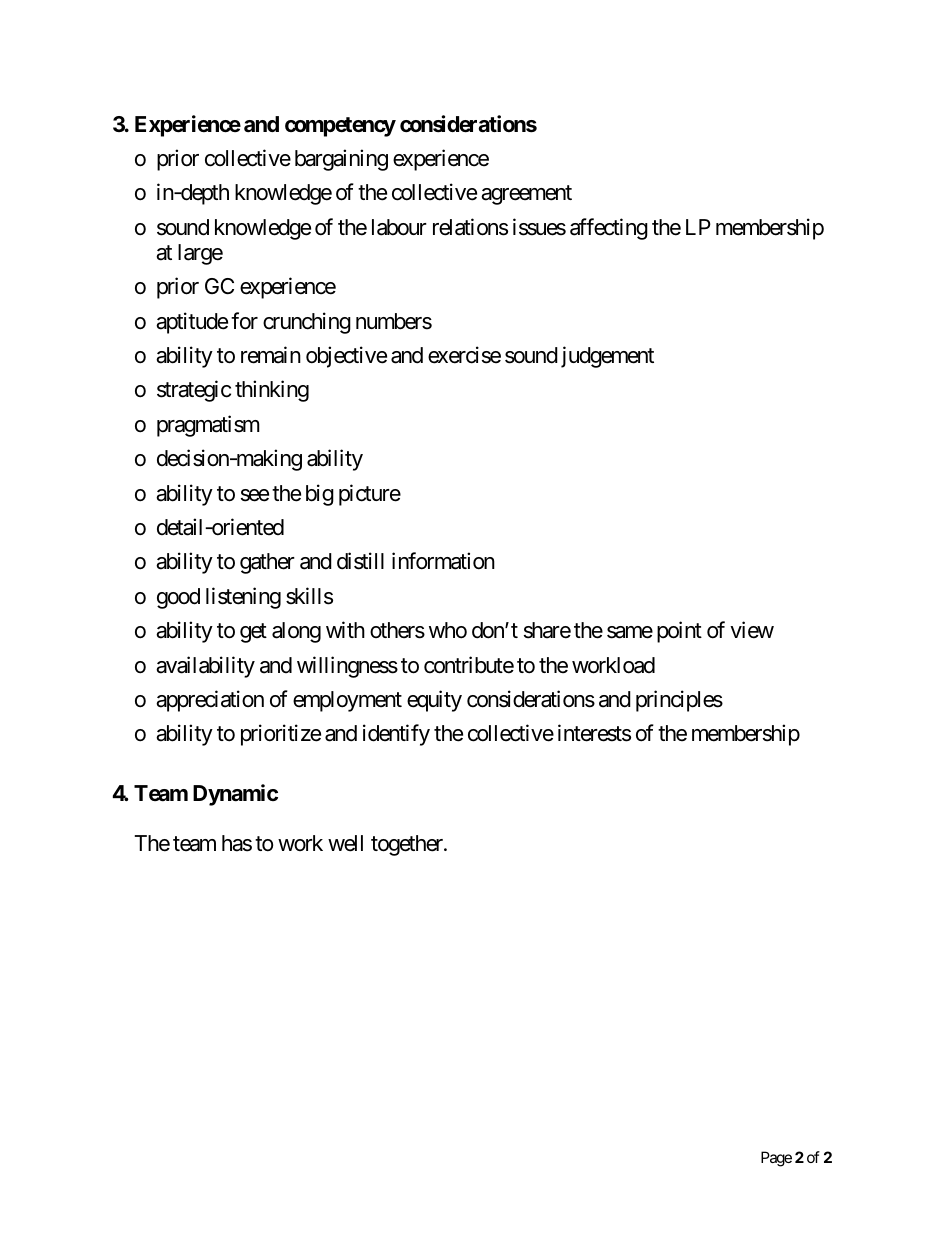 The width and height of the image is (952, 1233). I want to click on point, so click(679, 632).
